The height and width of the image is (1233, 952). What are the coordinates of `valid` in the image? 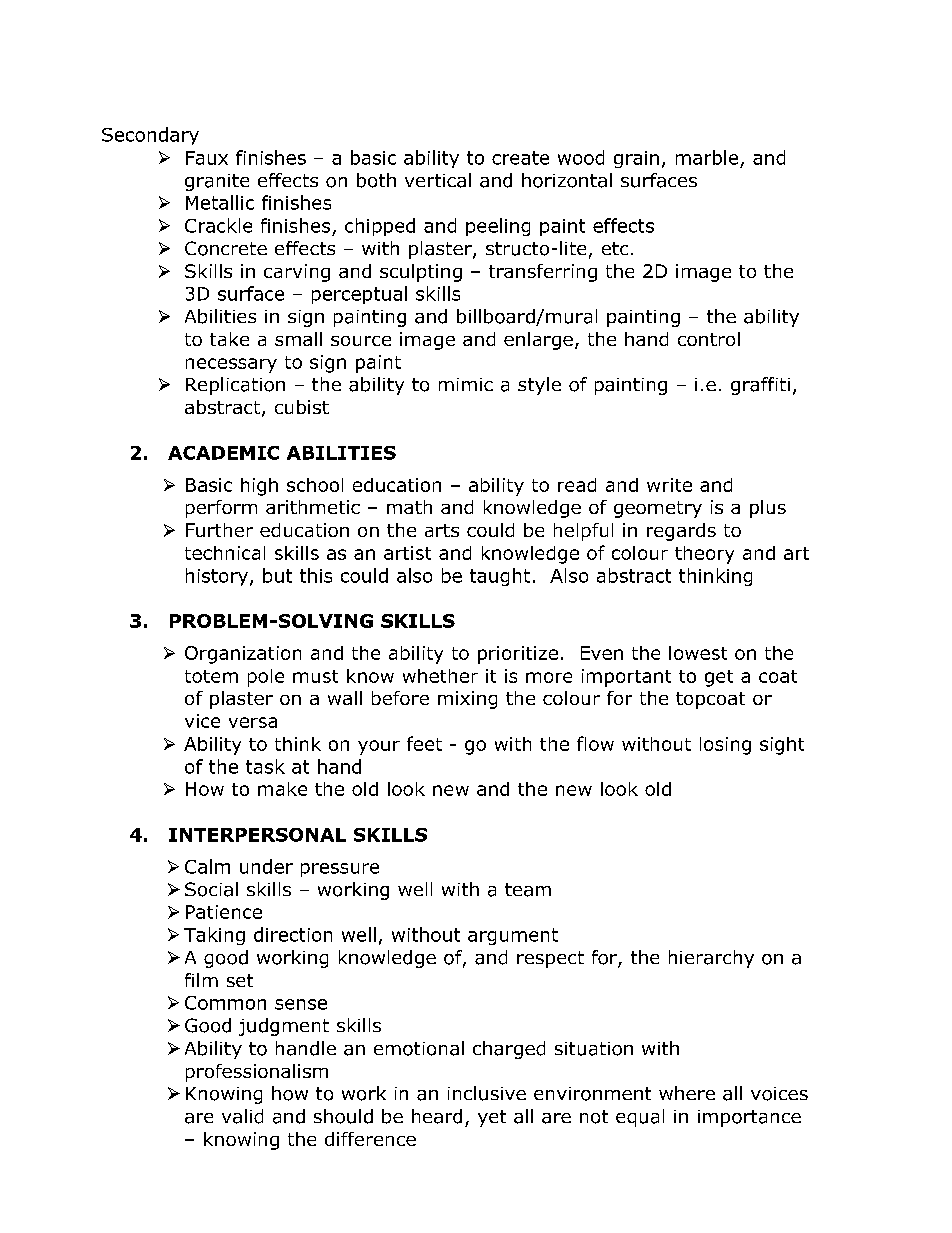 It's located at (242, 1116).
